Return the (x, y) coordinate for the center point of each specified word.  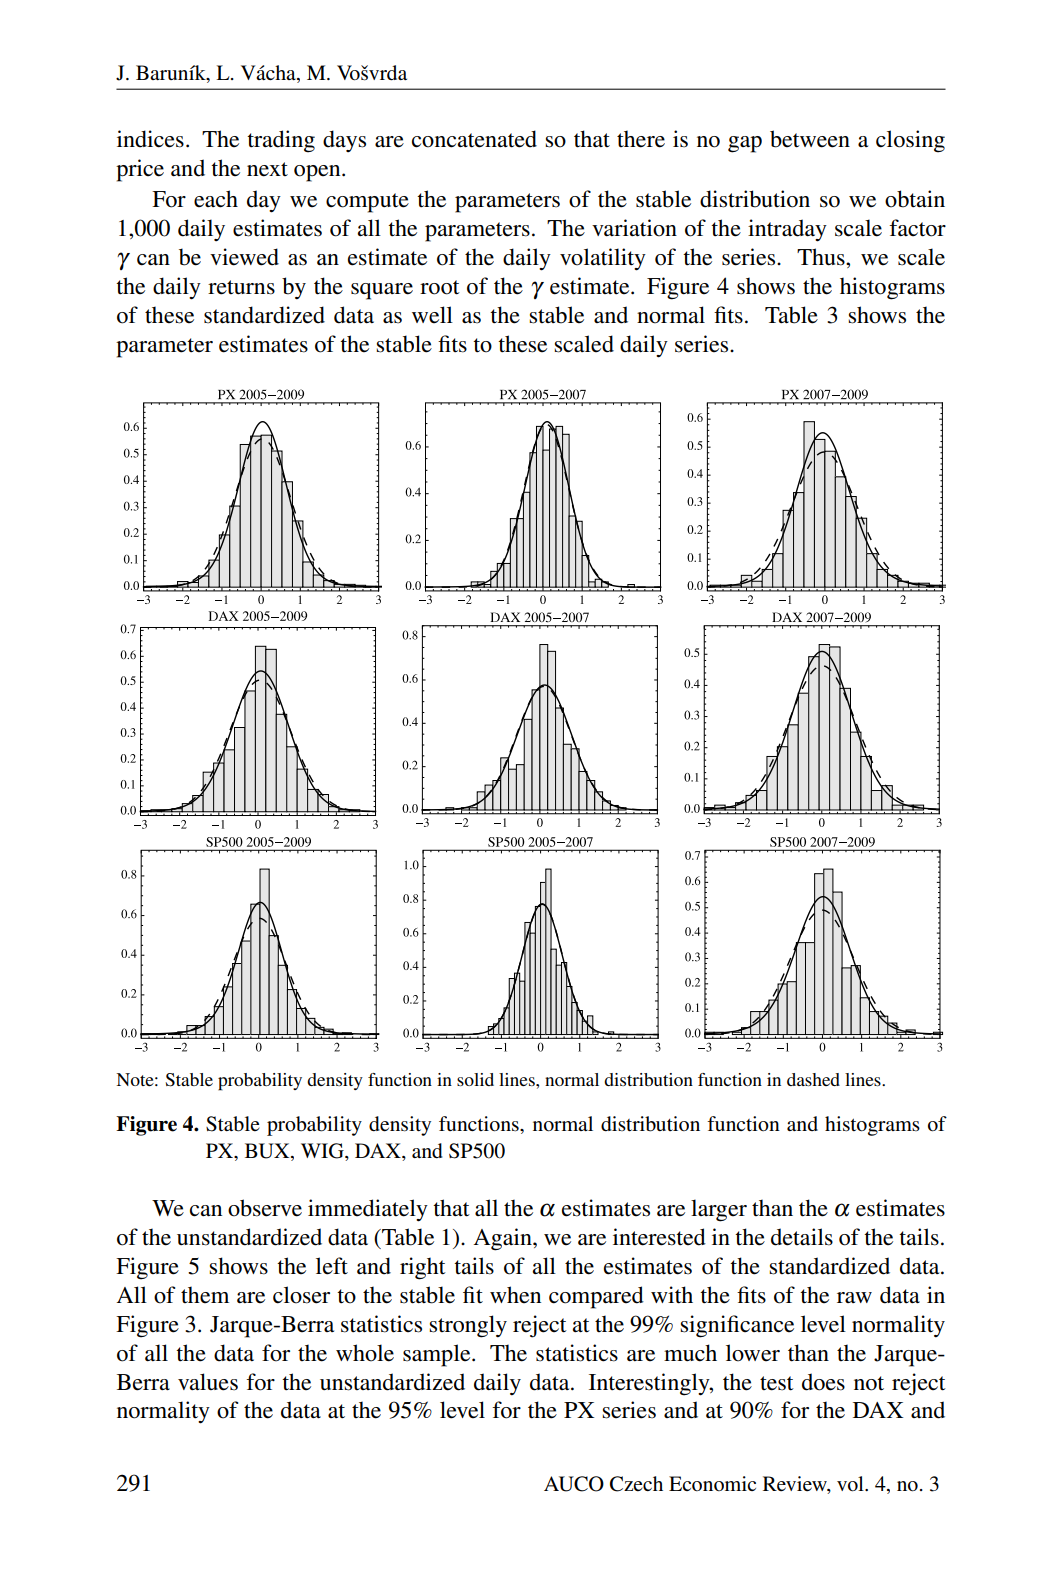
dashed (813, 1079)
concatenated (474, 139)
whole (365, 1353)
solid (475, 1079)
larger (719, 1210)
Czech (636, 1484)
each (216, 199)
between (810, 139)
